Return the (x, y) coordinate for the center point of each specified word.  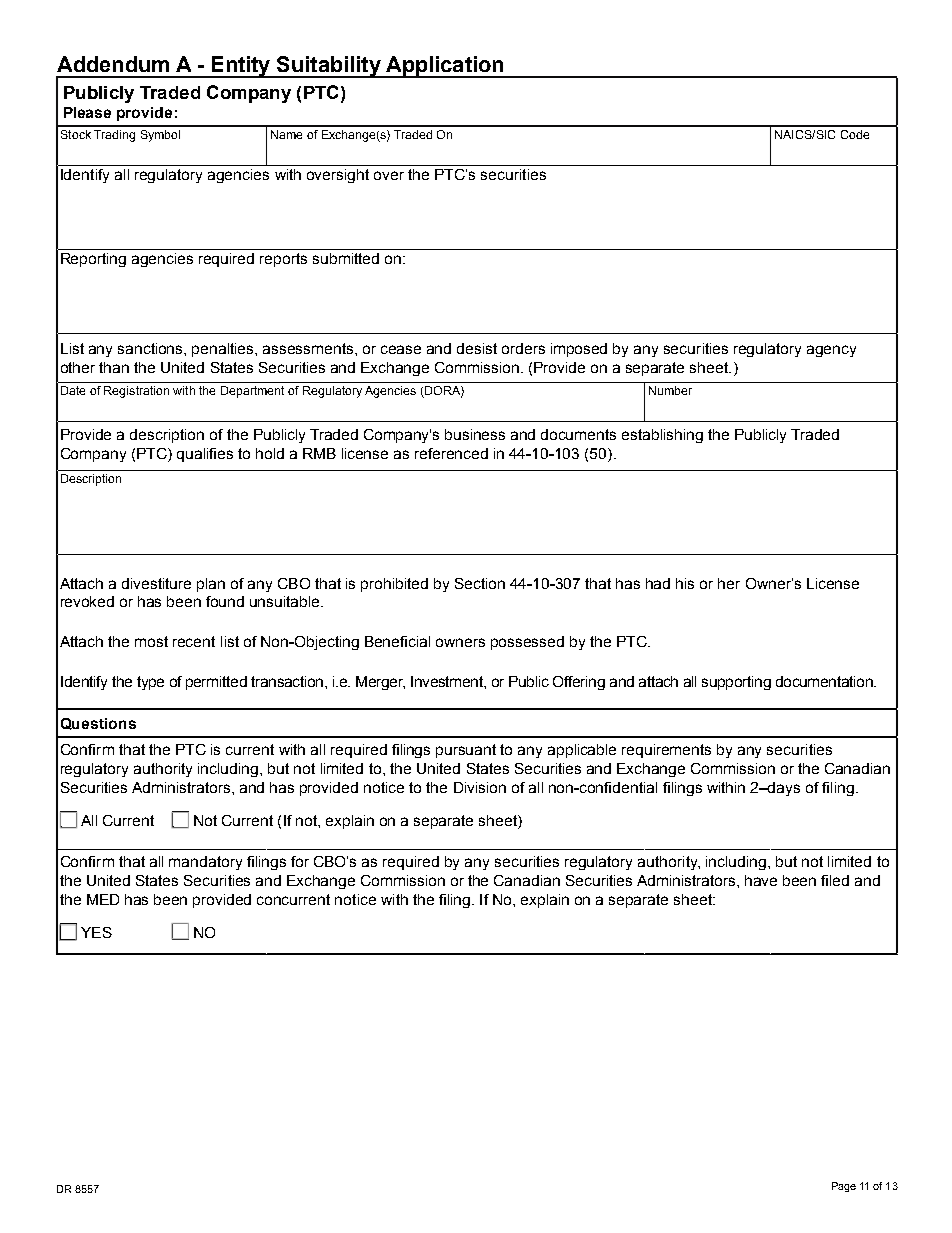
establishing (662, 436)
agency (831, 351)
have (761, 880)
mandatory (205, 863)
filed (835, 880)
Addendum (113, 64)
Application (444, 67)
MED (103, 899)
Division (480, 787)
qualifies (205, 455)
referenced (451, 453)
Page (844, 1187)
